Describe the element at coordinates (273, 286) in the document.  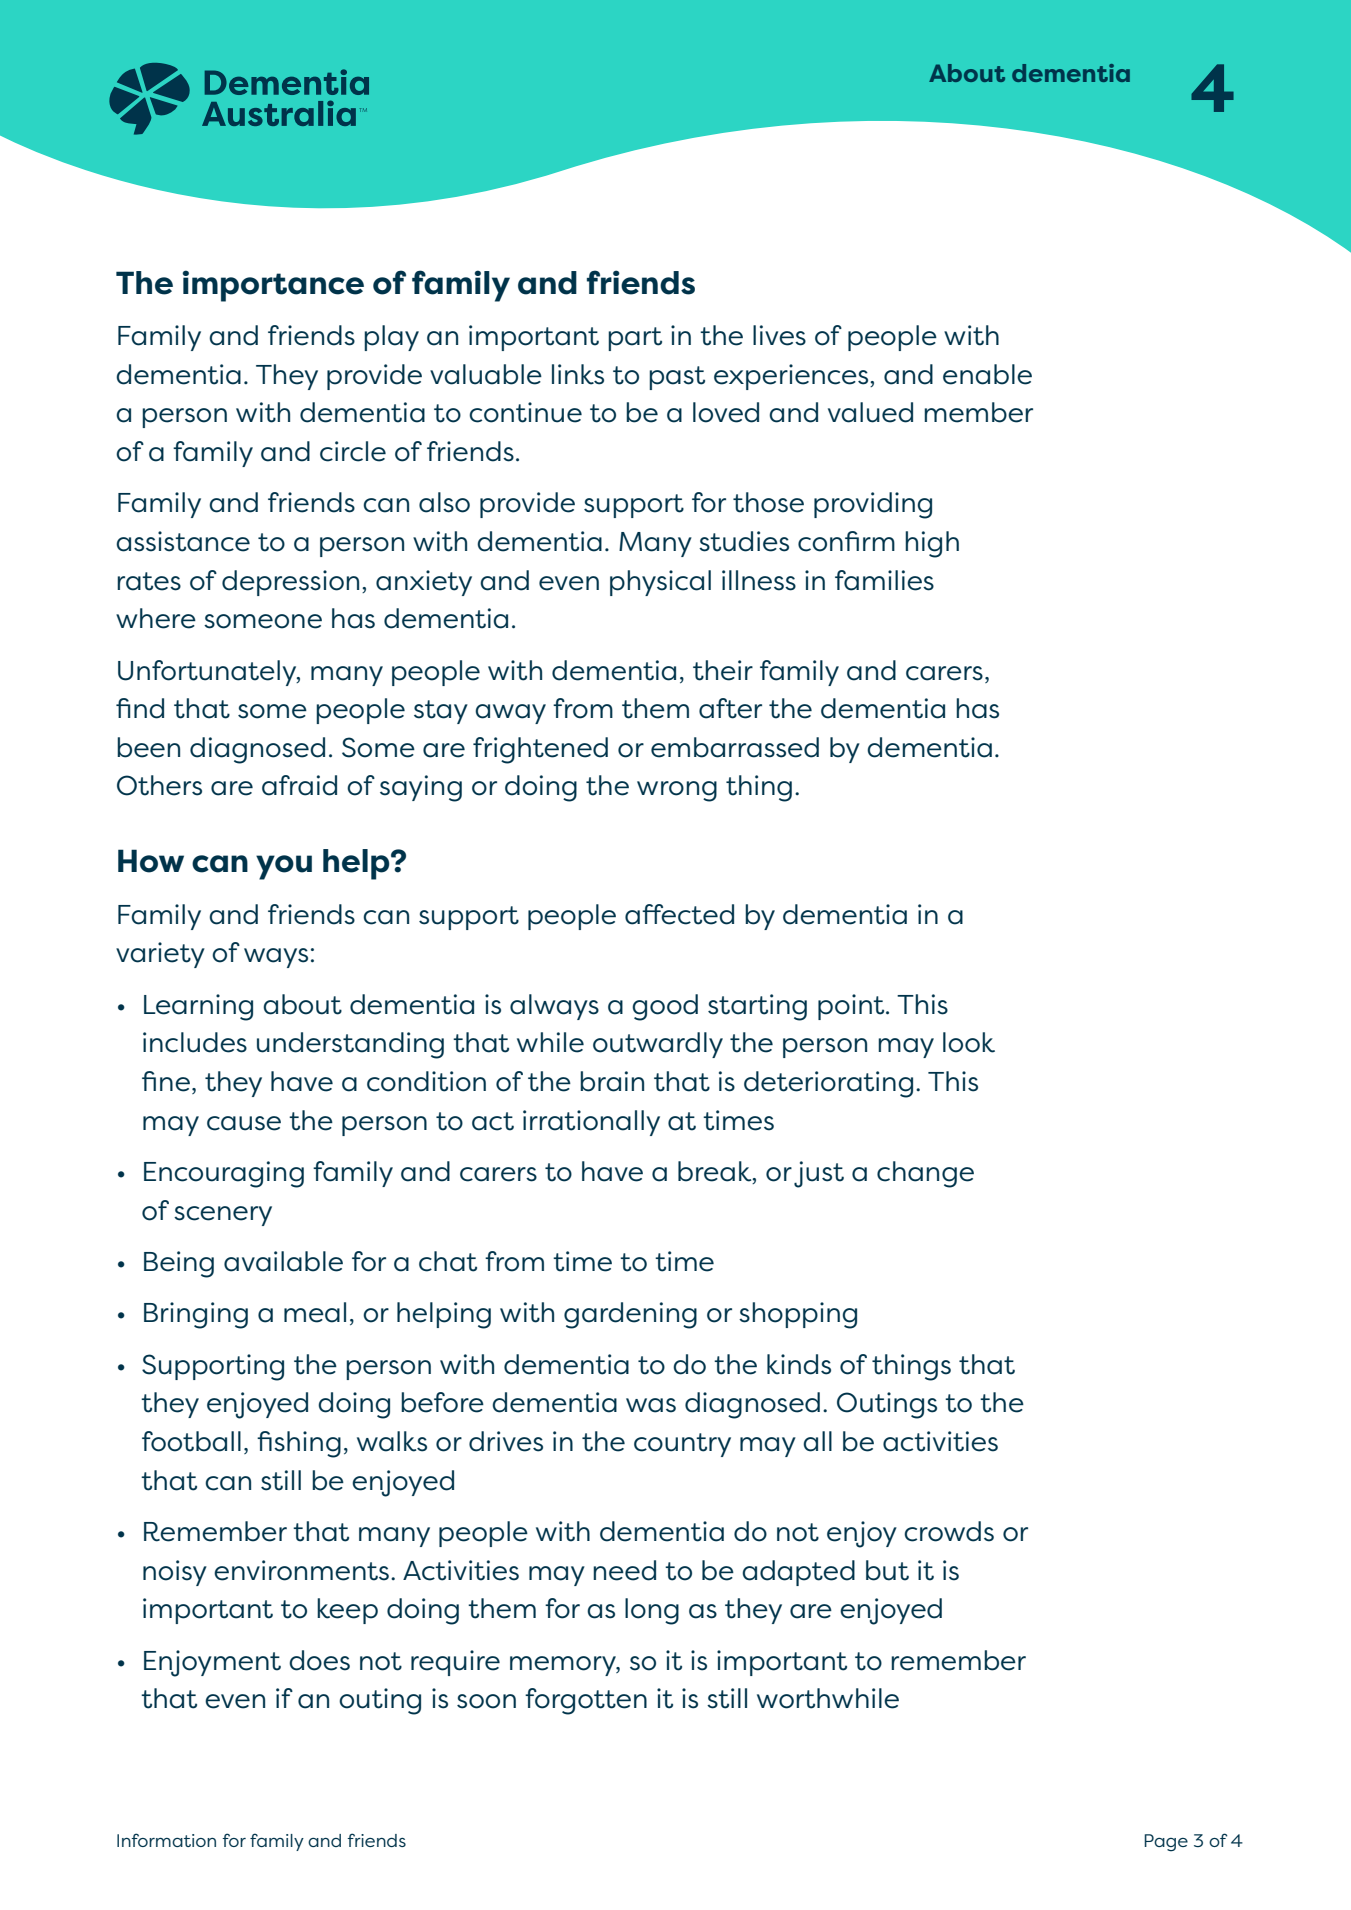
I see `importance` at that location.
